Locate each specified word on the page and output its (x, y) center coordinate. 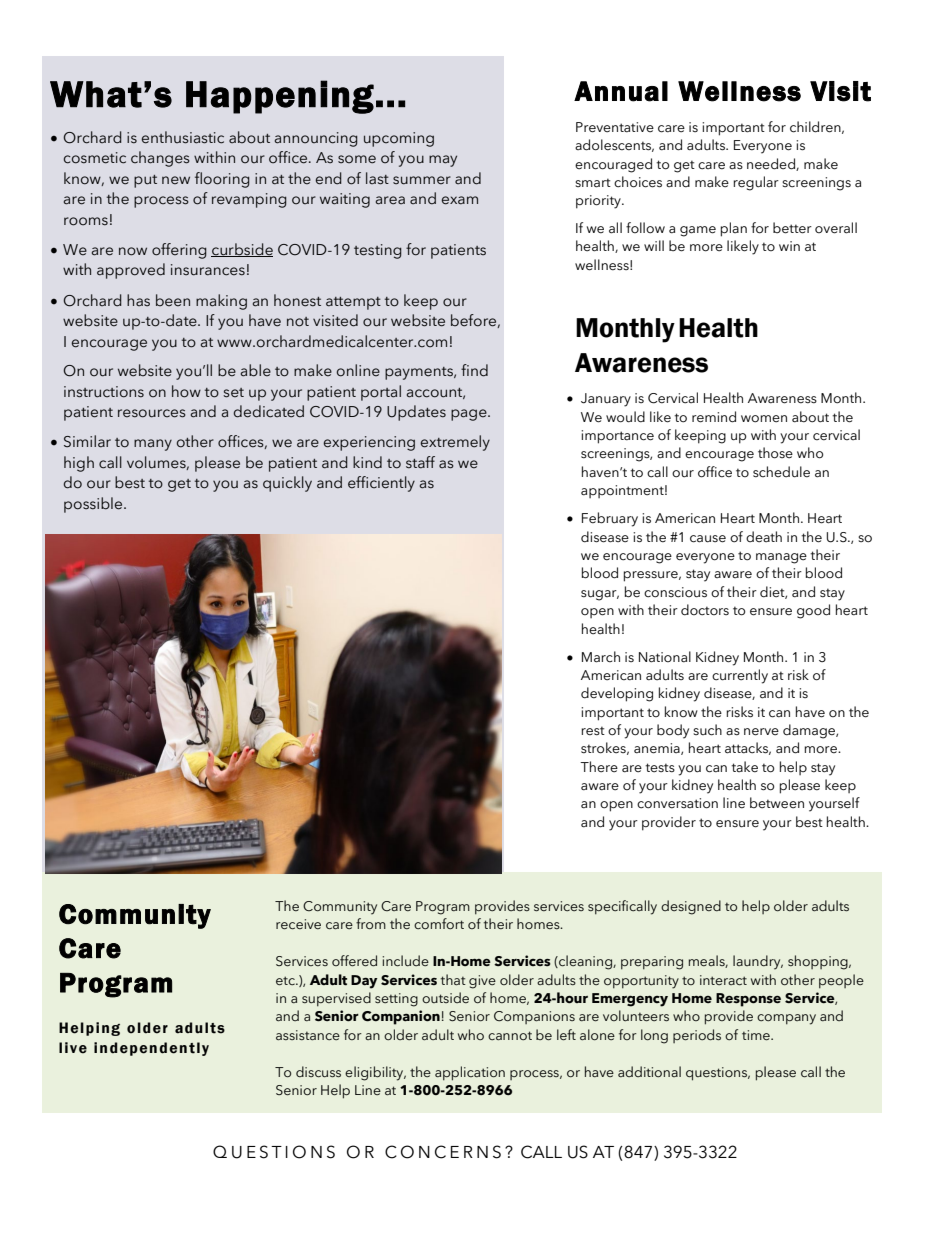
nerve (761, 732)
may (443, 161)
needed (772, 164)
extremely (455, 443)
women (764, 419)
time (757, 1035)
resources (152, 413)
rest (593, 731)
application (470, 1073)
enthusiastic (182, 137)
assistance (308, 1035)
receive (298, 924)
